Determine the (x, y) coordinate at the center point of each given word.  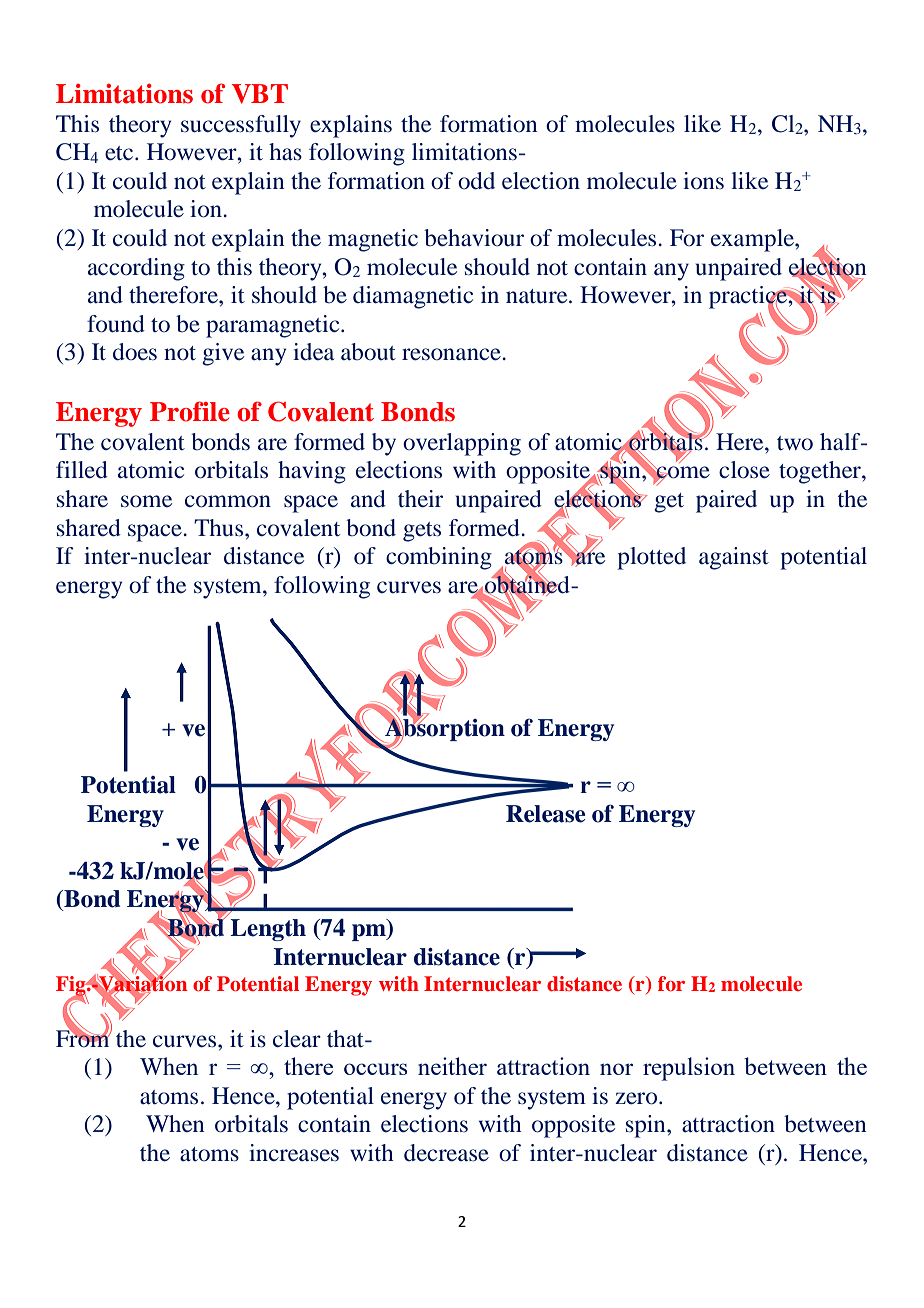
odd (476, 181)
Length (268, 930)
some (146, 501)
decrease (446, 1153)
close (744, 470)
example (753, 240)
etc (120, 153)
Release (545, 814)
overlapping (462, 444)
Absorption (444, 729)
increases (294, 1153)
